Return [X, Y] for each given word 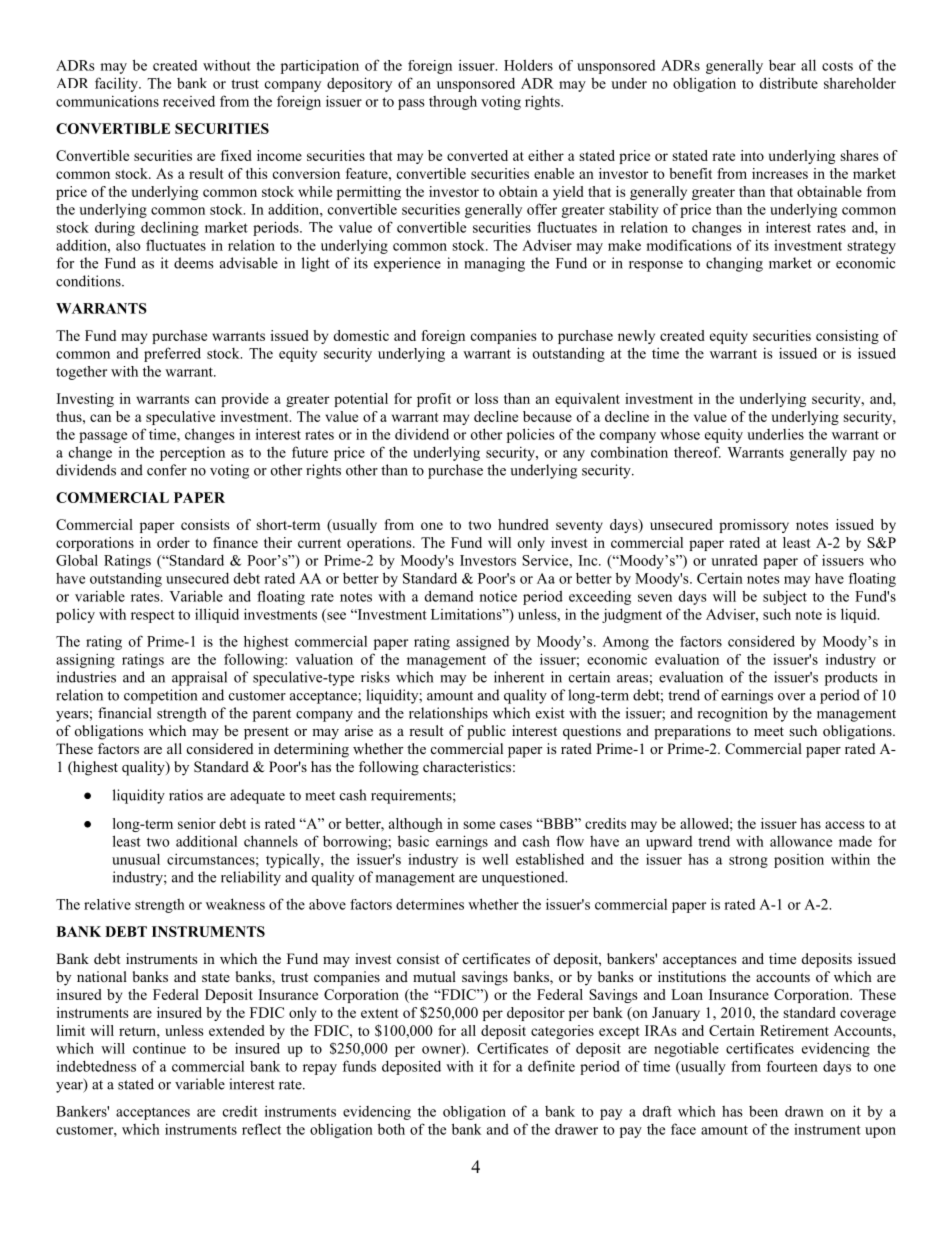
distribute [789, 83]
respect [153, 616]
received [189, 101]
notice [498, 596]
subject [785, 597]
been [763, 1111]
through [453, 102]
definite [551, 1066]
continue [159, 1048]
